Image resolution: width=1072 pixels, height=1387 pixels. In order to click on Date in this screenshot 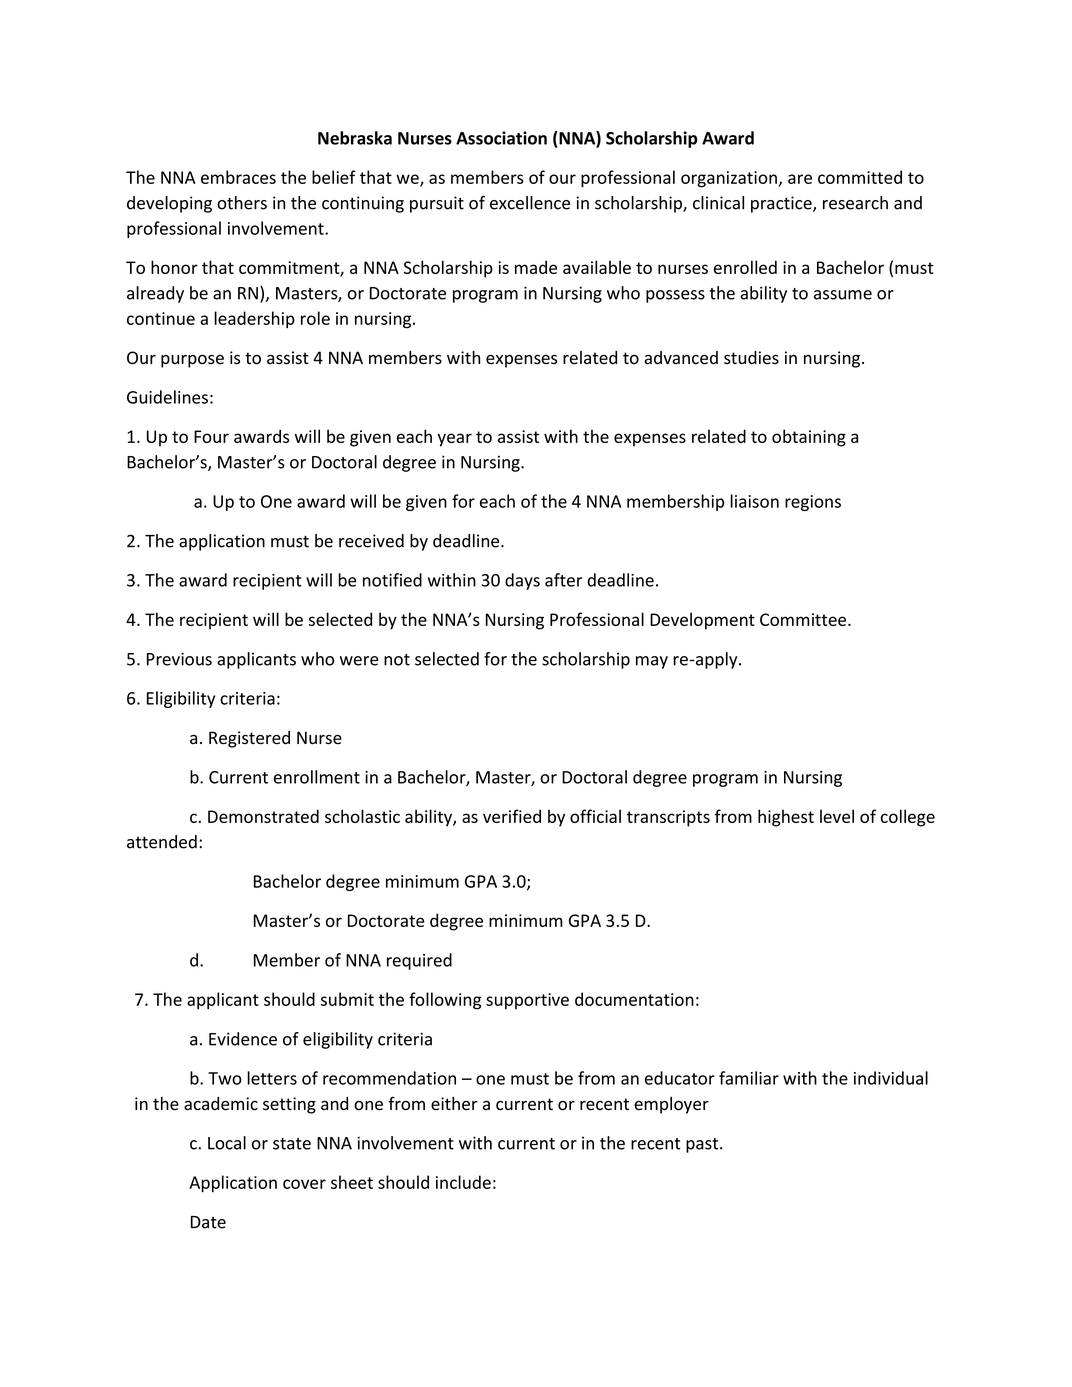, I will do `click(208, 1222)`.
